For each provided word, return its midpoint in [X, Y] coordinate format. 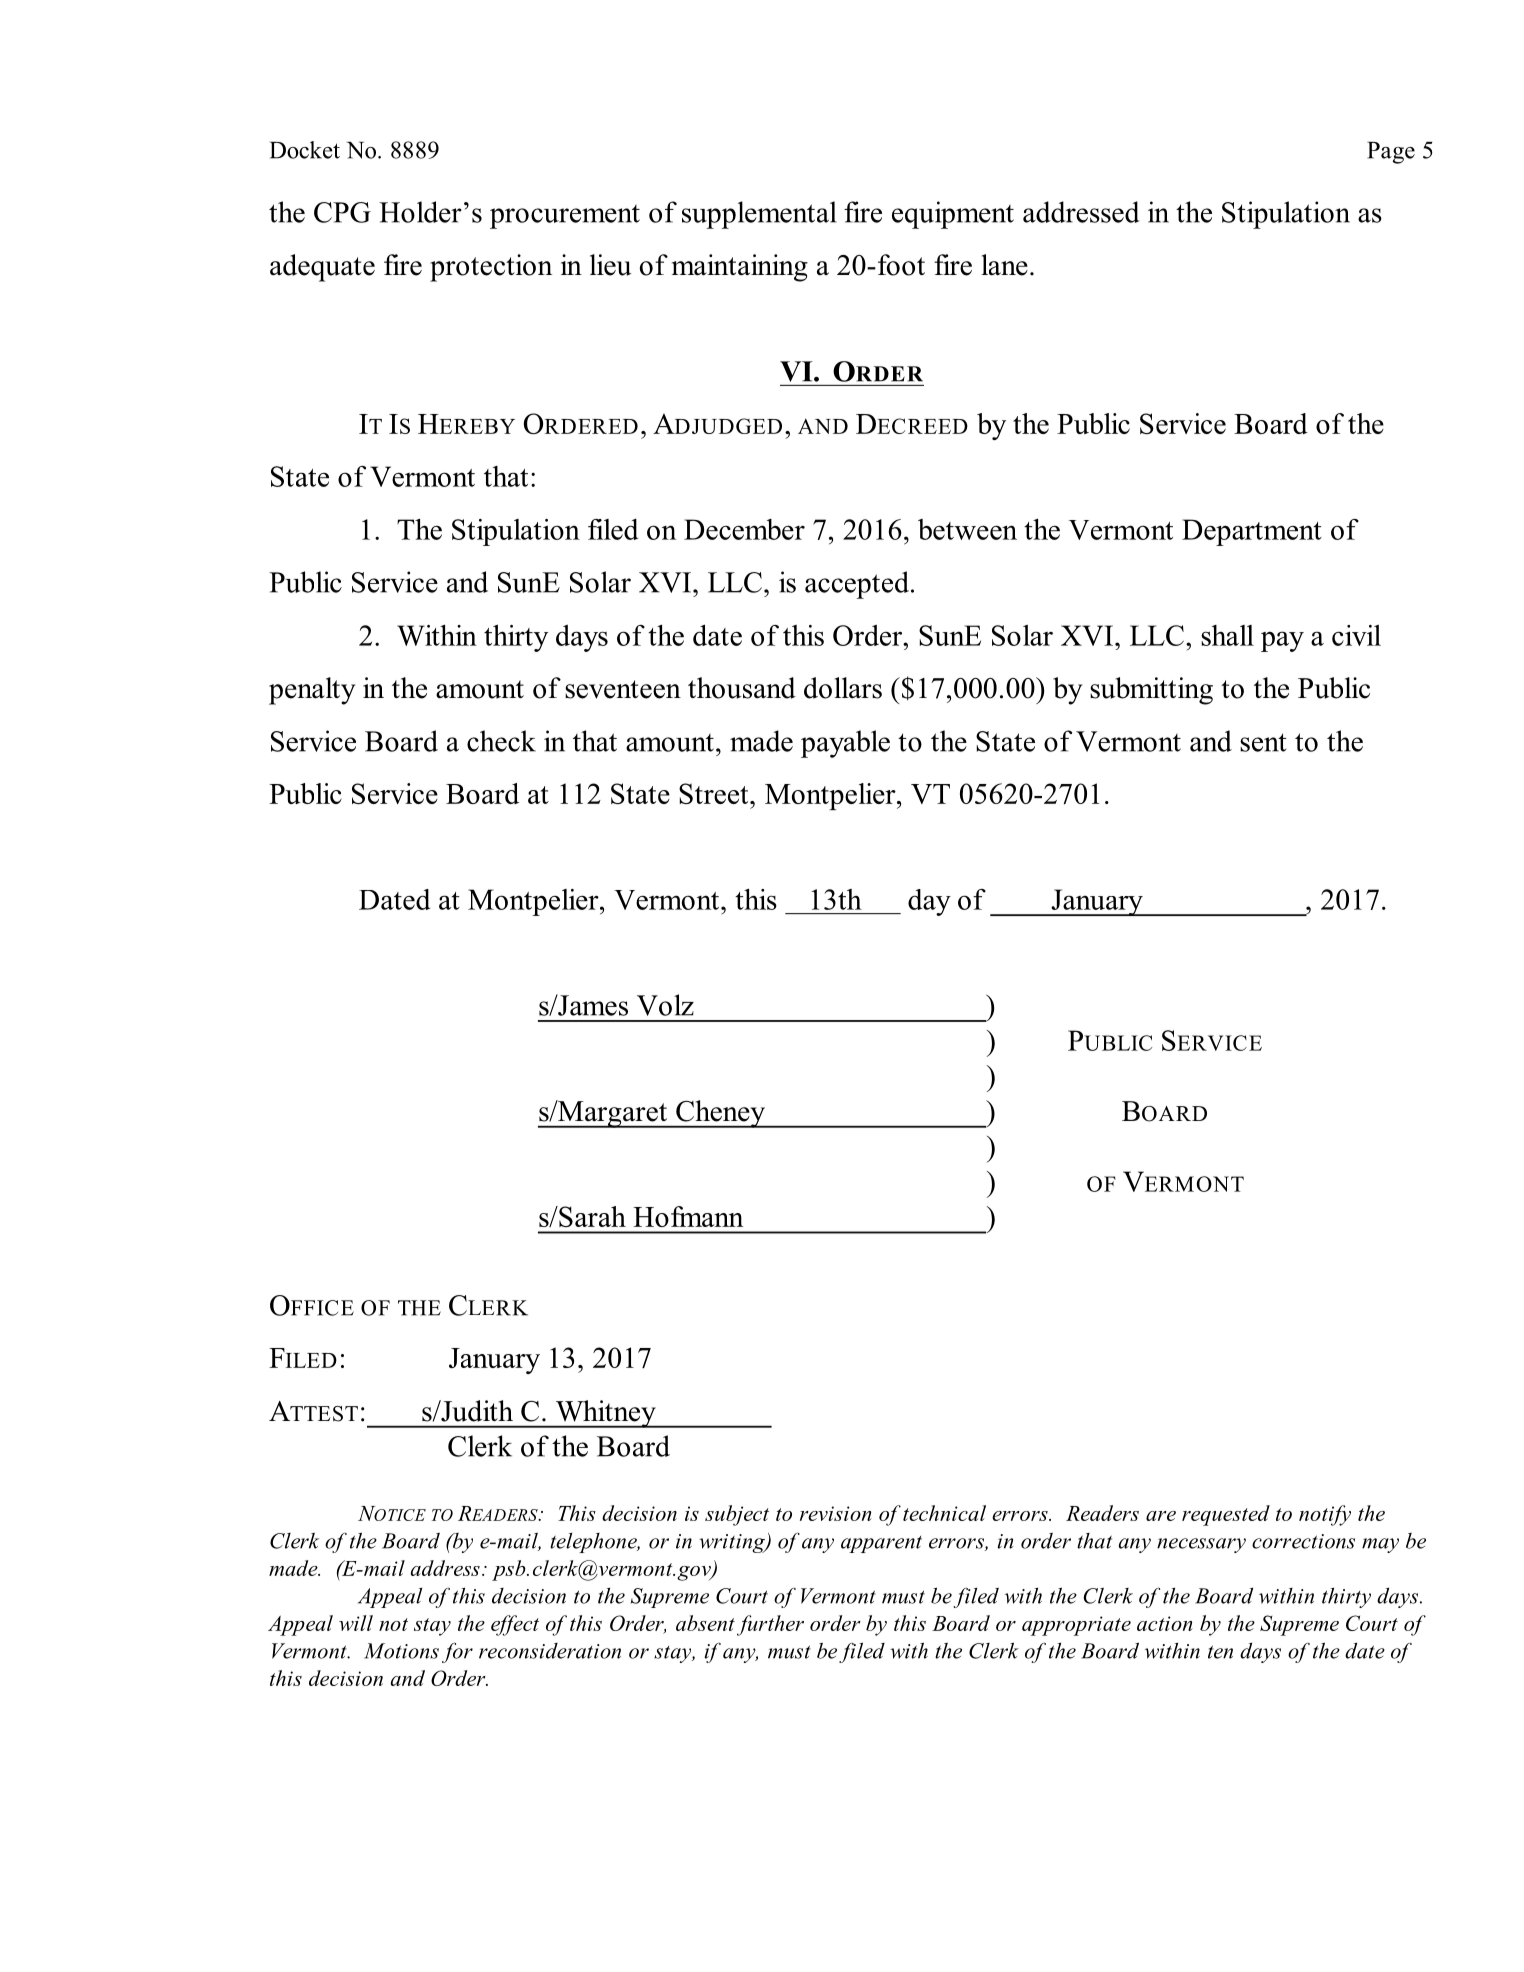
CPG [342, 212]
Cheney [720, 1114]
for [457, 1652]
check [501, 741]
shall [1227, 635]
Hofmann [688, 1216]
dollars [843, 688]
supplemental [759, 215]
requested [1226, 1515]
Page [1391, 153]
